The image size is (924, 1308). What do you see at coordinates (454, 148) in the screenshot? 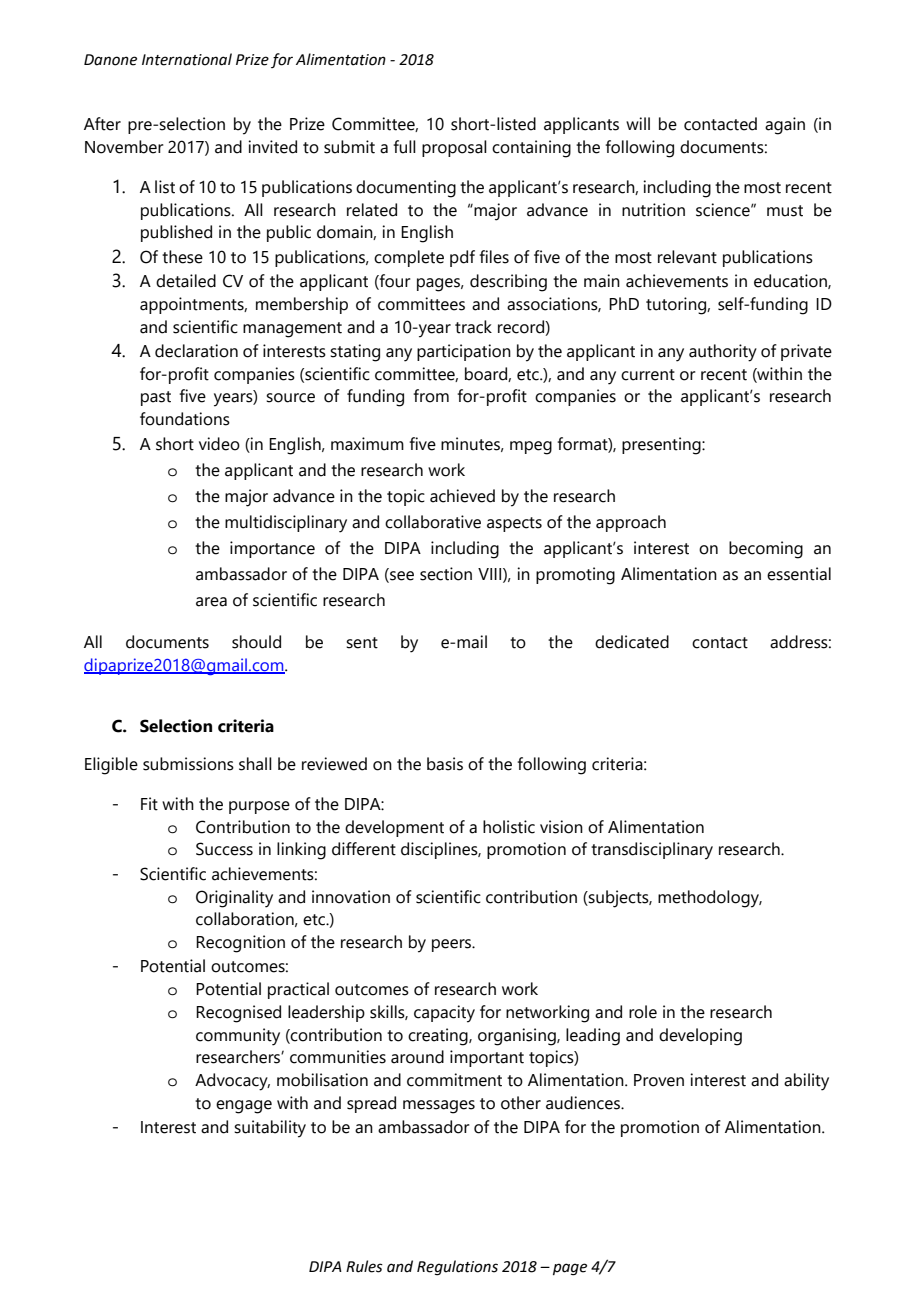
I see `proposal` at bounding box center [454, 148].
